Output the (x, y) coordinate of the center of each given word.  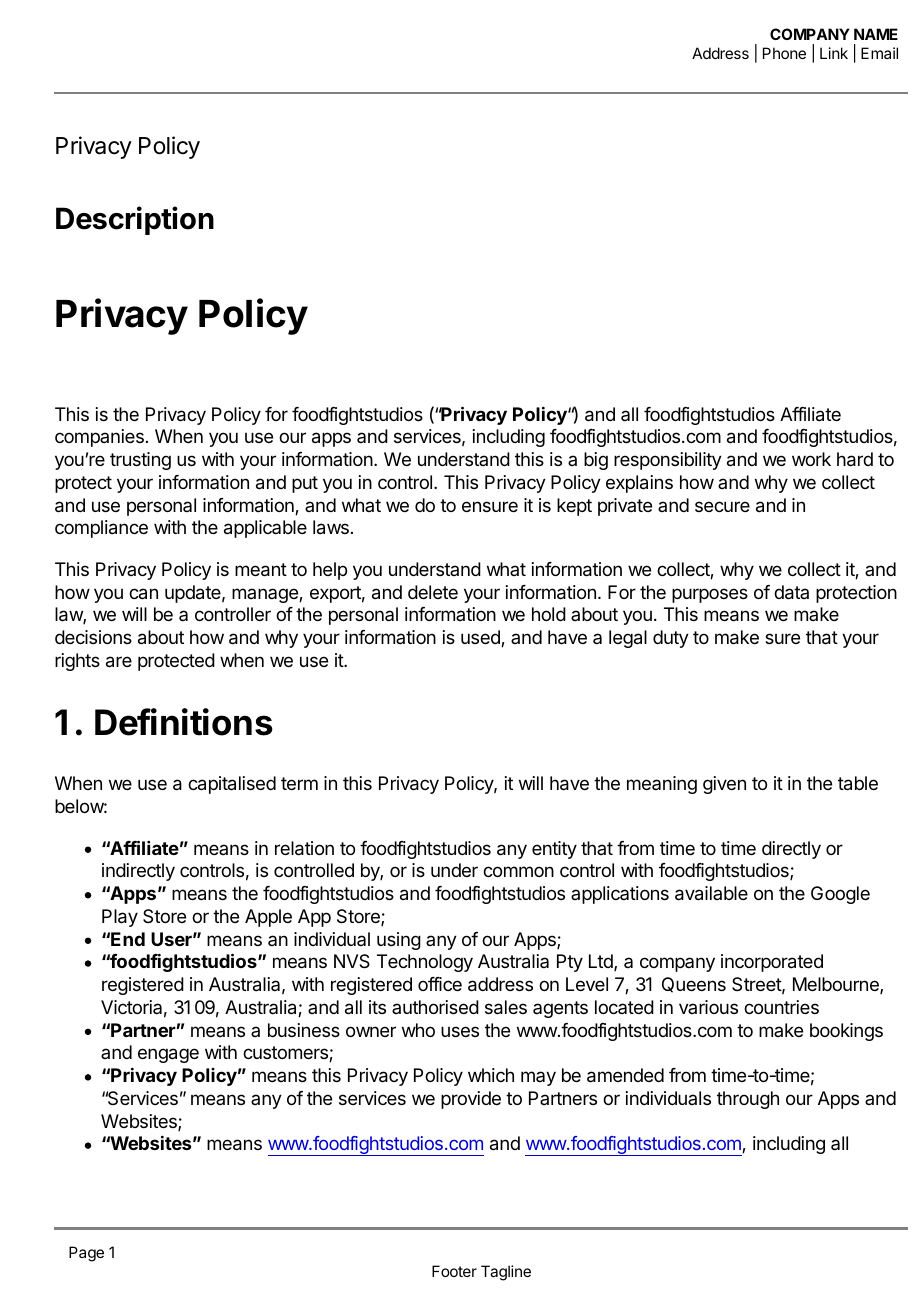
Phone (784, 53)
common (518, 871)
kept (574, 507)
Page (86, 1254)
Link (834, 53)
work (811, 459)
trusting (140, 461)
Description (135, 220)
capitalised (232, 785)
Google (840, 895)
